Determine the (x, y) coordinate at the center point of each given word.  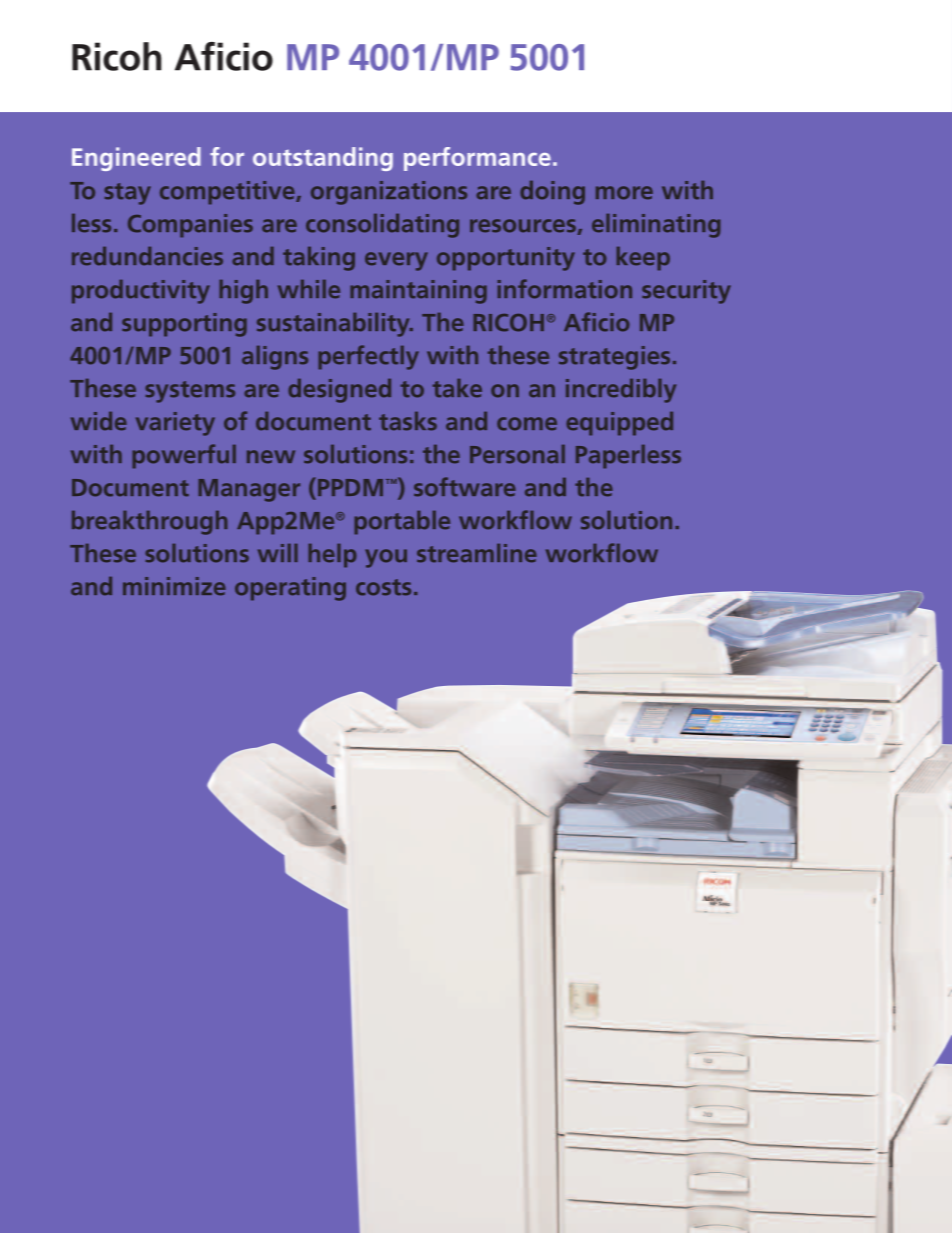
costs (383, 587)
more (624, 193)
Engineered (136, 159)
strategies (614, 358)
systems (190, 392)
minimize (174, 586)
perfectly (368, 357)
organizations (389, 193)
